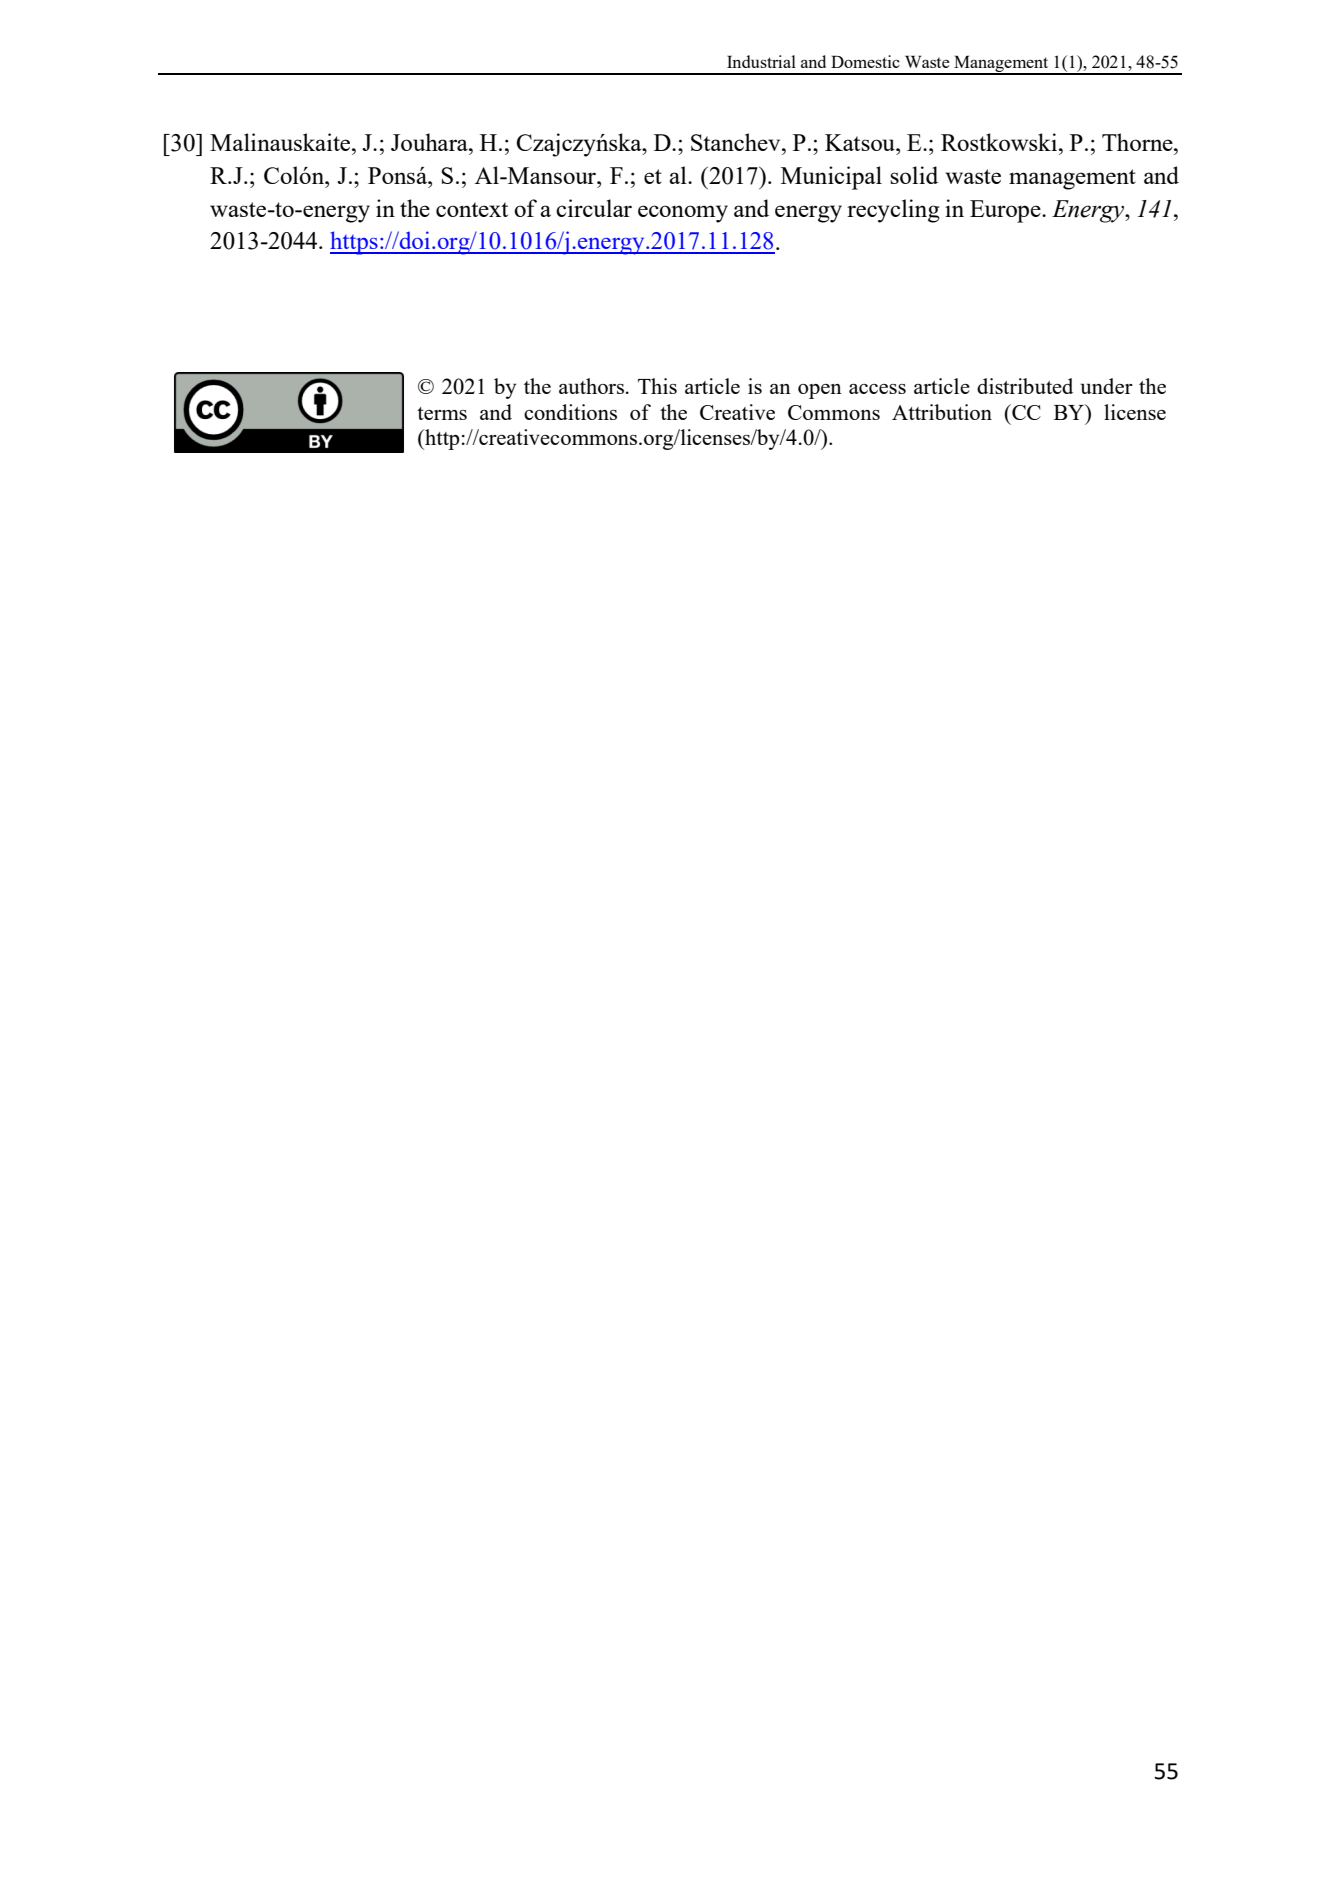 This screenshot has height=1897, width=1341. I want to click on Thorne, so click(1138, 142).
